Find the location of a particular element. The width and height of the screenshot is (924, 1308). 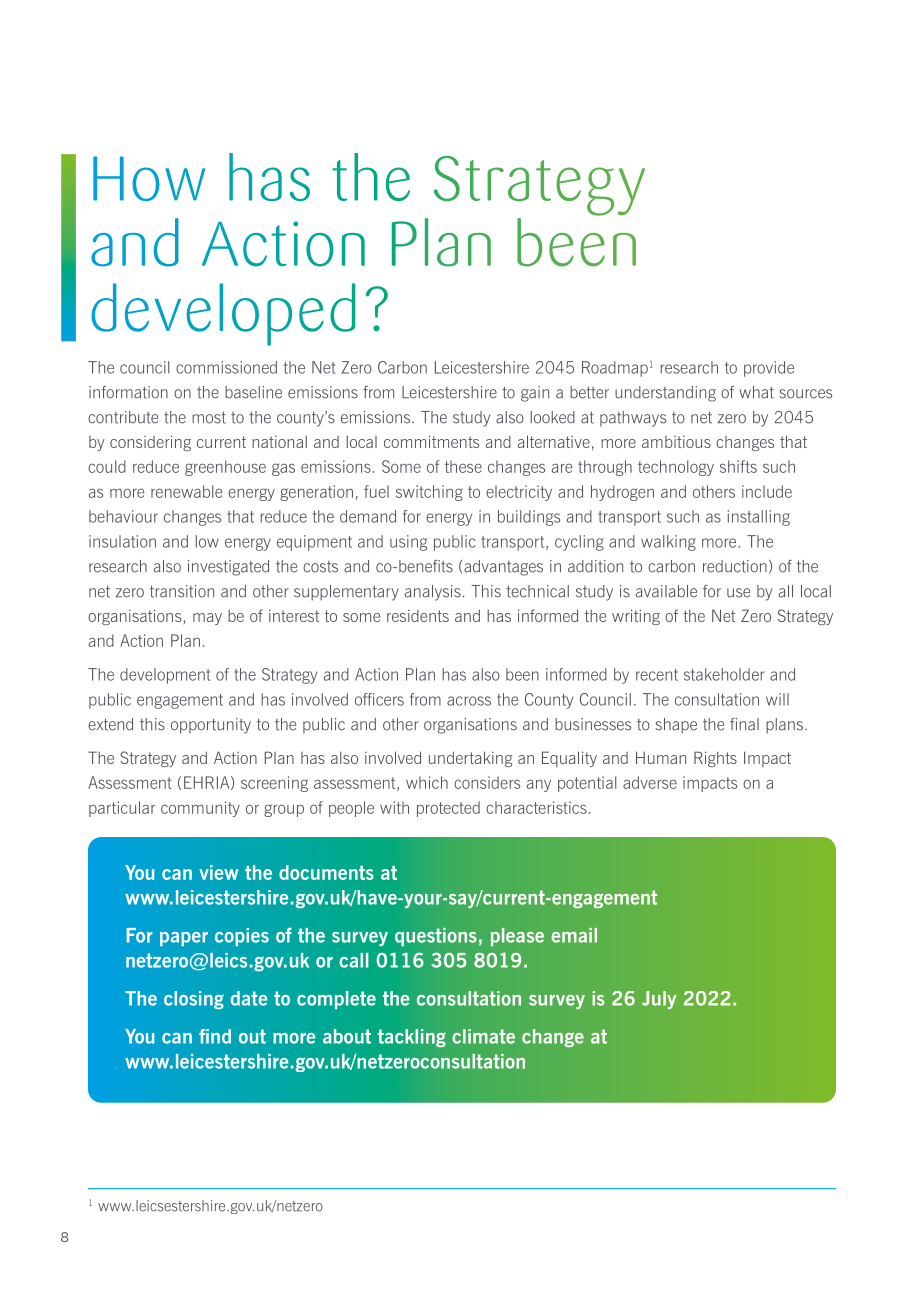

protected is located at coordinates (448, 809).
